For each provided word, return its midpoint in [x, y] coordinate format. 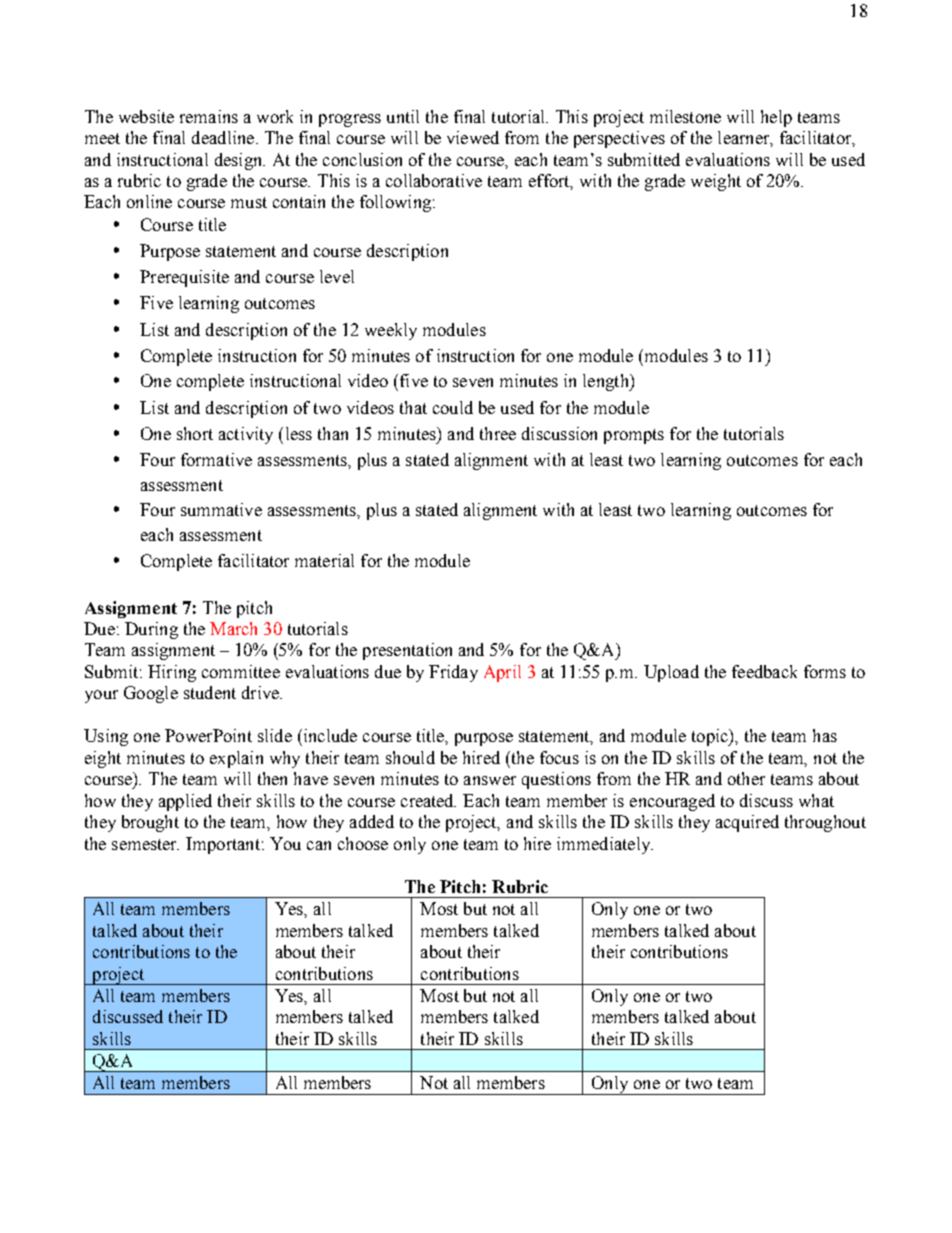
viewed [473, 137]
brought [150, 823]
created [428, 800]
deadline [223, 137]
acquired [747, 823]
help [776, 118]
